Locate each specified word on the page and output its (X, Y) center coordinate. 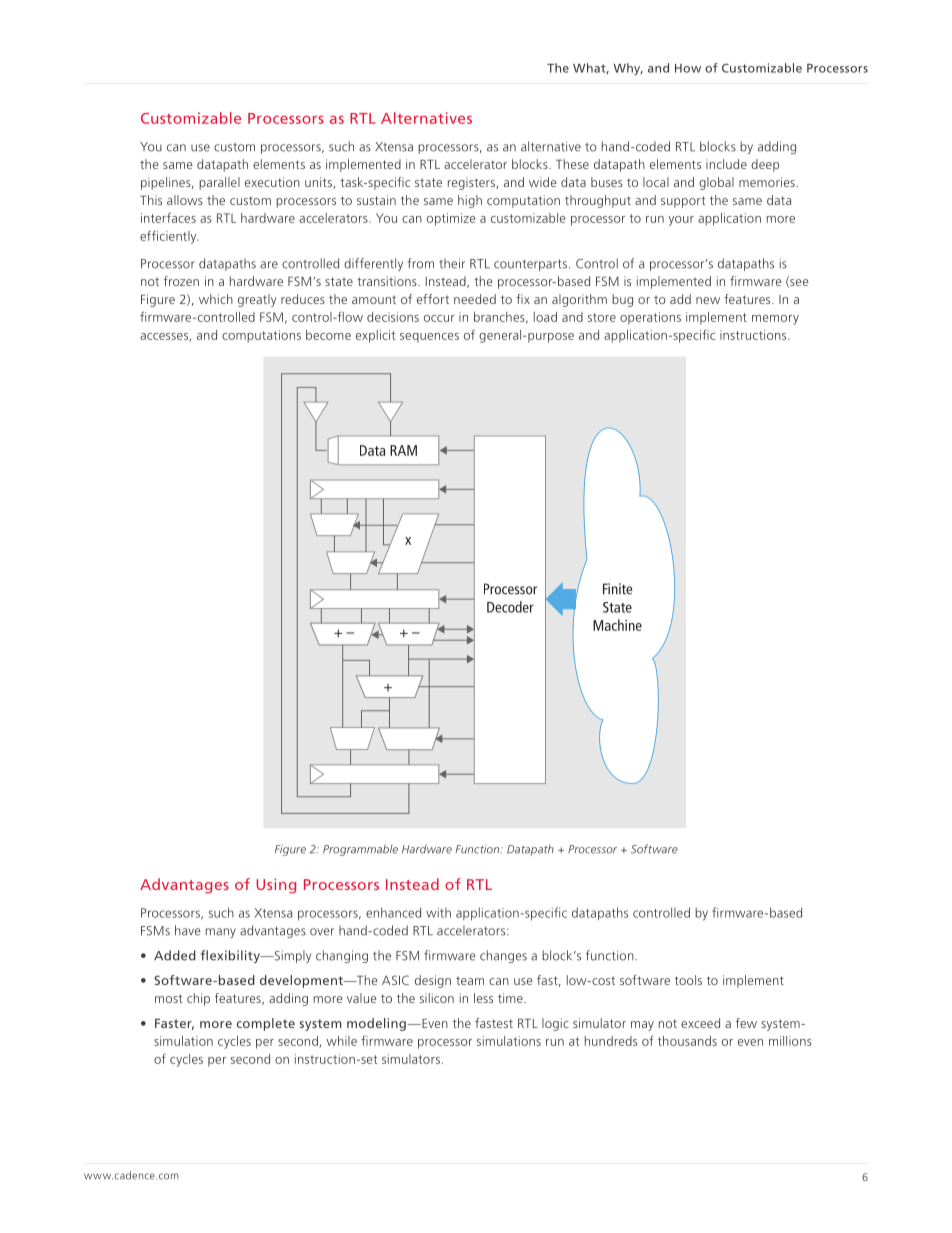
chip (198, 999)
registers (472, 183)
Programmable (360, 850)
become (328, 335)
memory (775, 320)
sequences (429, 337)
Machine (617, 625)
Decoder (510, 607)
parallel (219, 183)
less (483, 998)
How (688, 68)
